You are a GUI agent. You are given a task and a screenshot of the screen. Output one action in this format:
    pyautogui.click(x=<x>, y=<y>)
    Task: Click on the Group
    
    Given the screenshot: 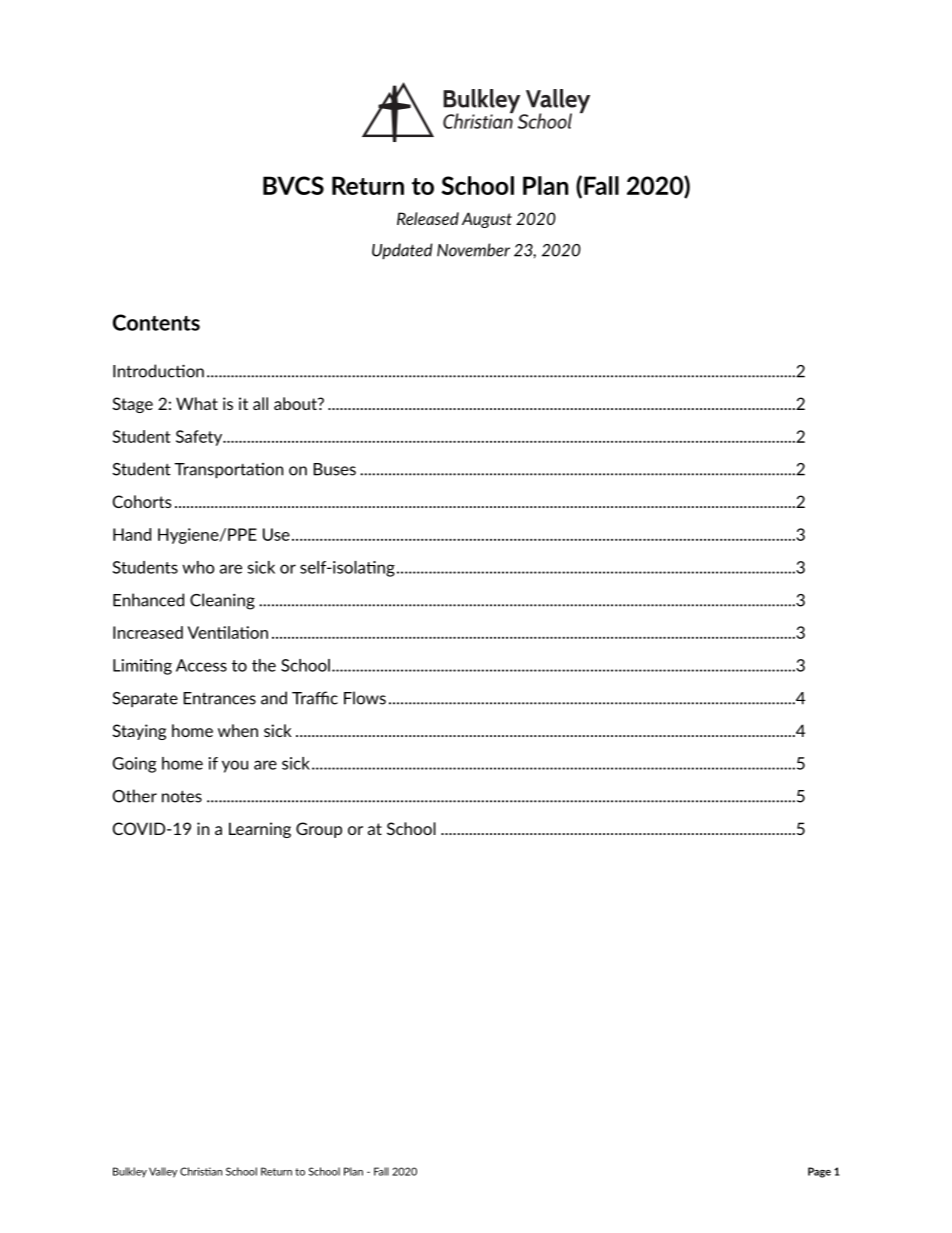 What is the action you would take?
    pyautogui.click(x=319, y=830)
